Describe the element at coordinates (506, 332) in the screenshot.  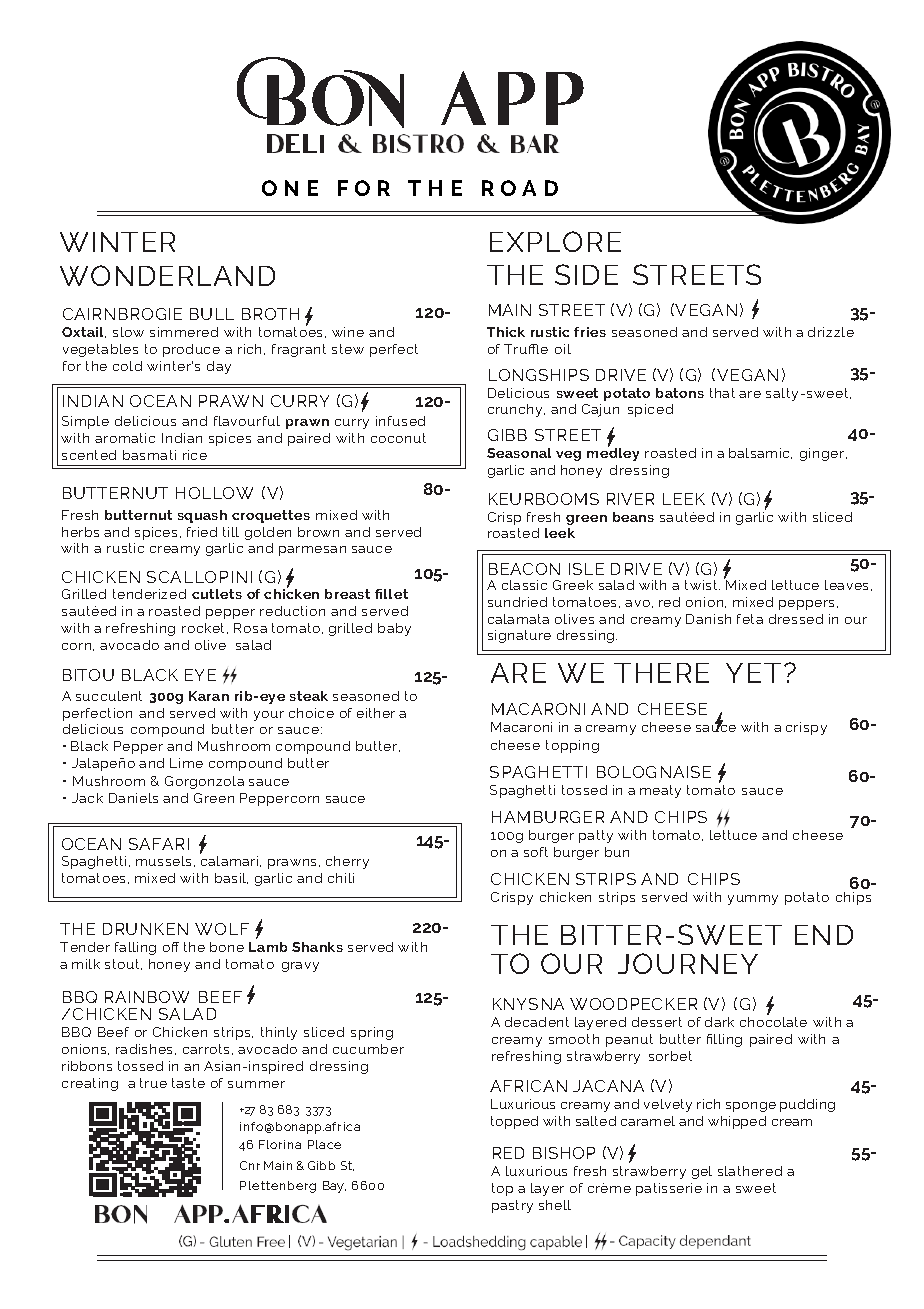
I see `Thick` at that location.
